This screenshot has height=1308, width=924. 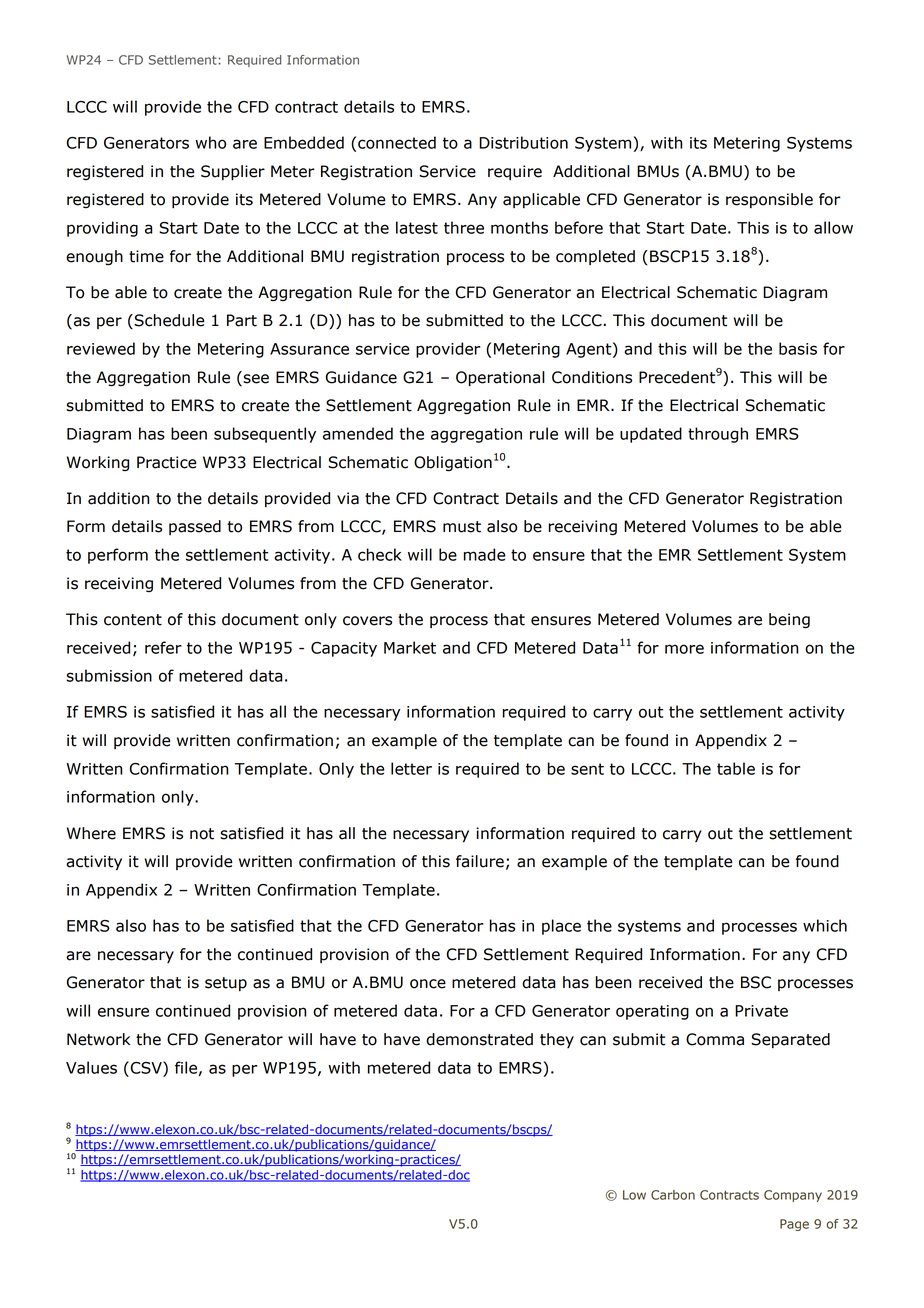 I want to click on CSV, so click(x=146, y=1067).
